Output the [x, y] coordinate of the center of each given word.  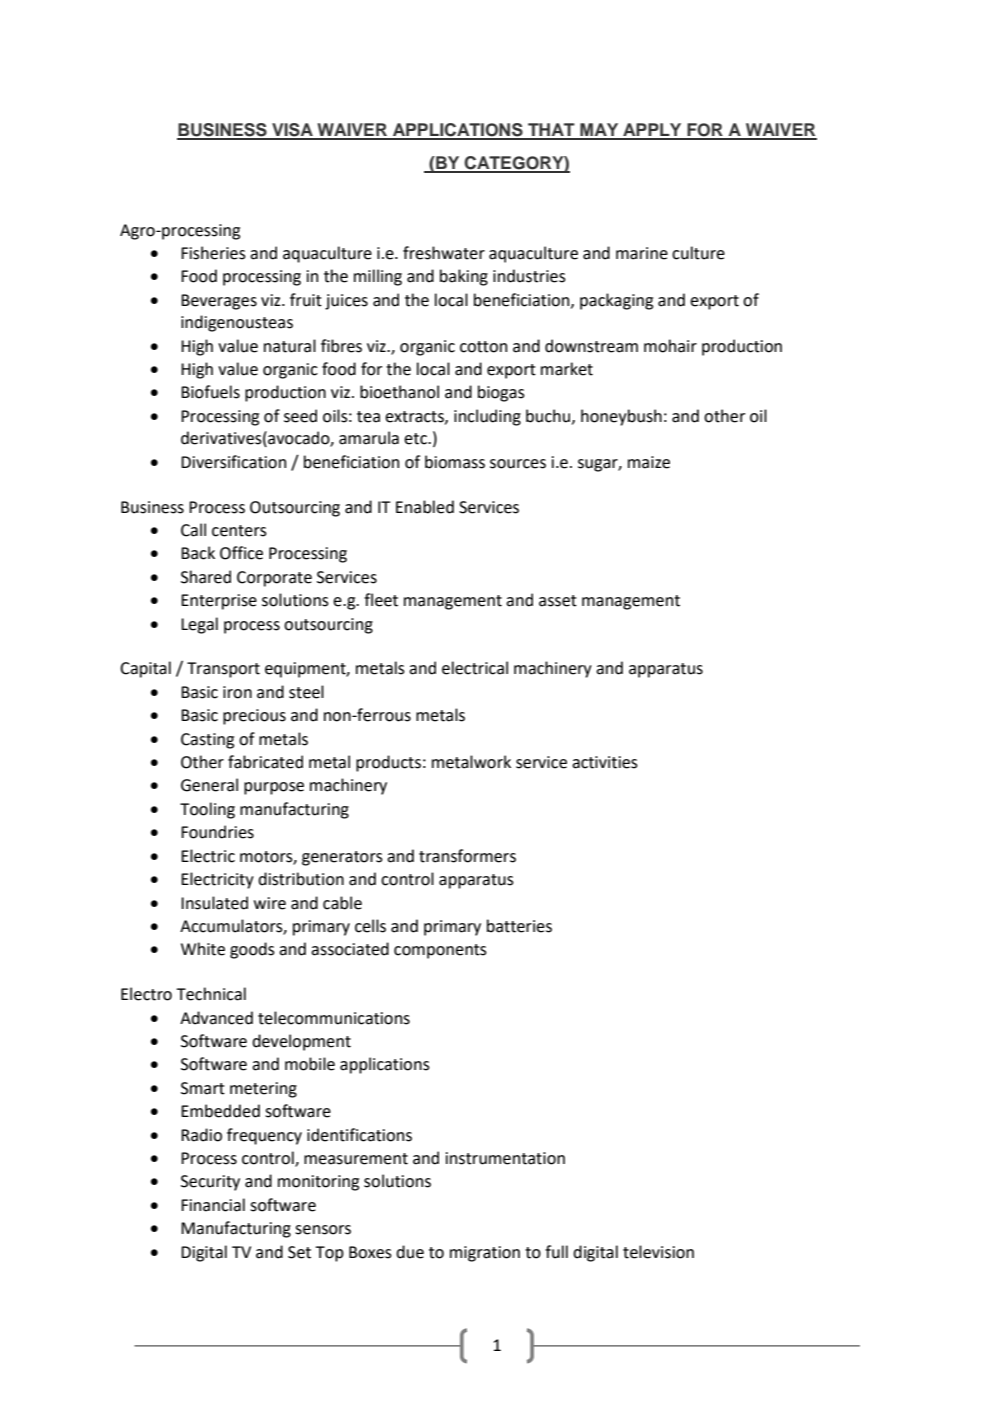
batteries [519, 926]
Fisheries [213, 253]
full [556, 1252]
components [440, 951]
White [203, 949]
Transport [223, 670]
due [410, 1252]
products [388, 763]
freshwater [444, 253]
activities [605, 762]
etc [416, 439]
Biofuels [210, 392]
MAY [599, 131]
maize [649, 462]
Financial [213, 1205]
